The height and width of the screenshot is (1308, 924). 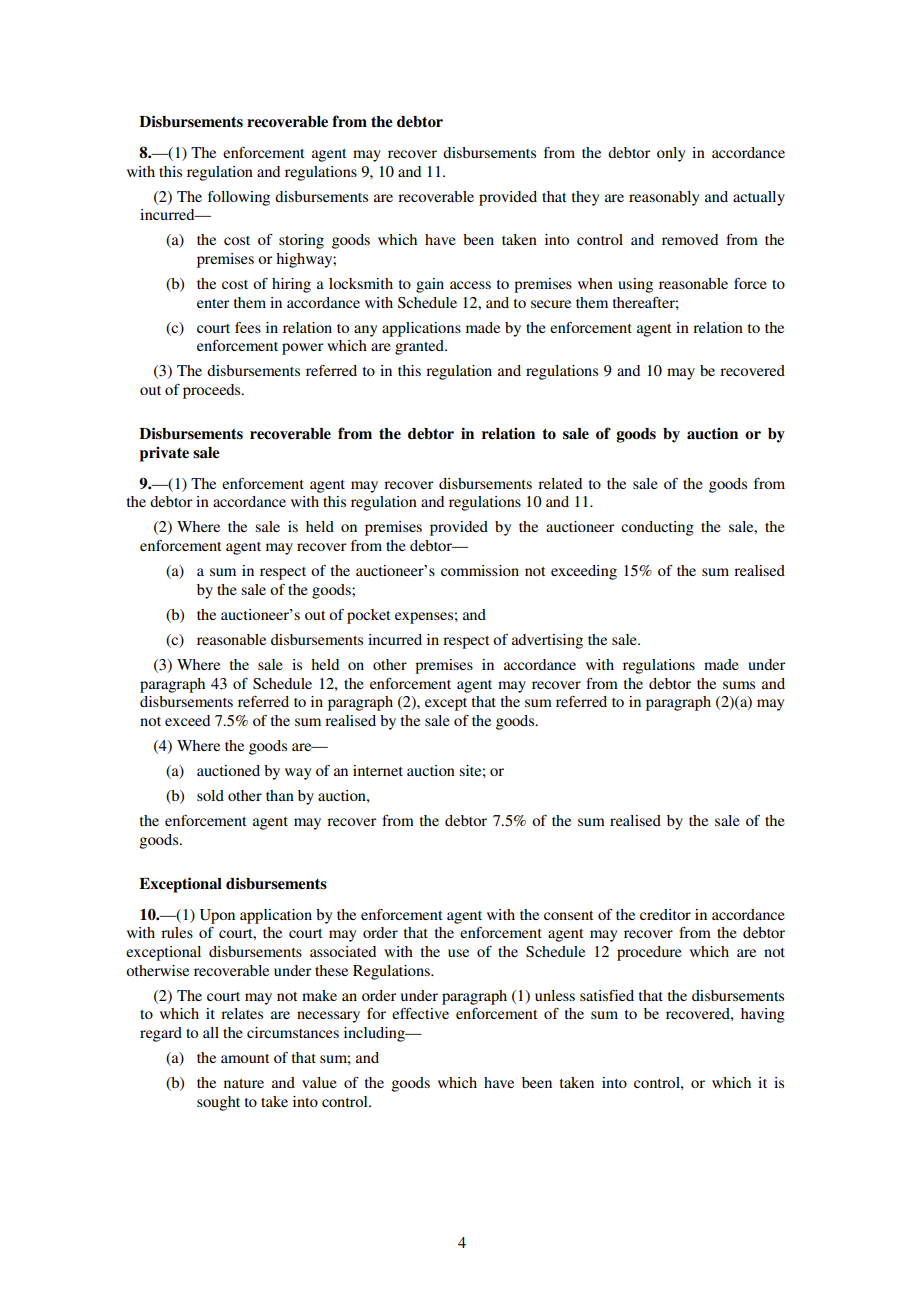 I want to click on they, so click(x=585, y=198).
